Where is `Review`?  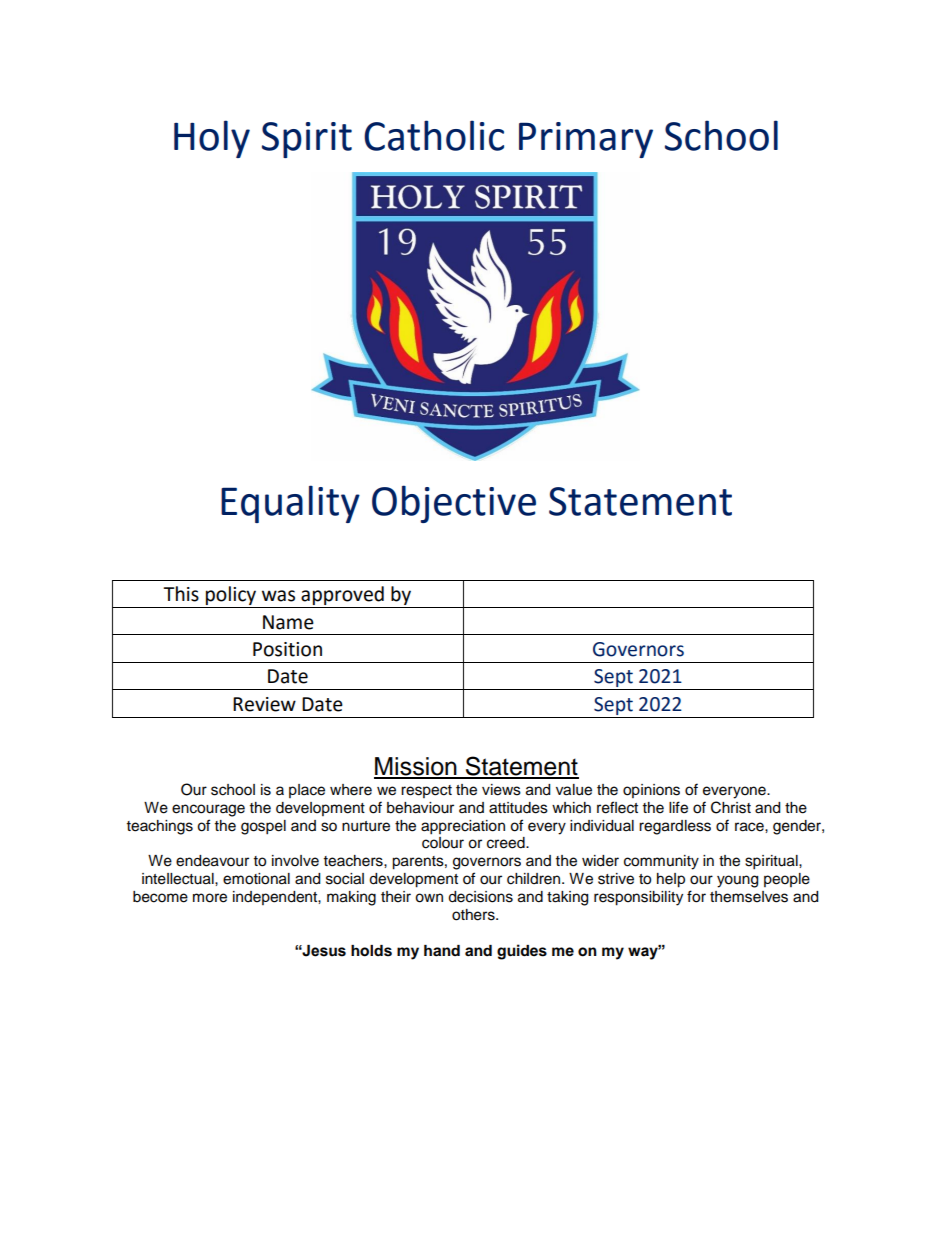 Review is located at coordinates (264, 704).
